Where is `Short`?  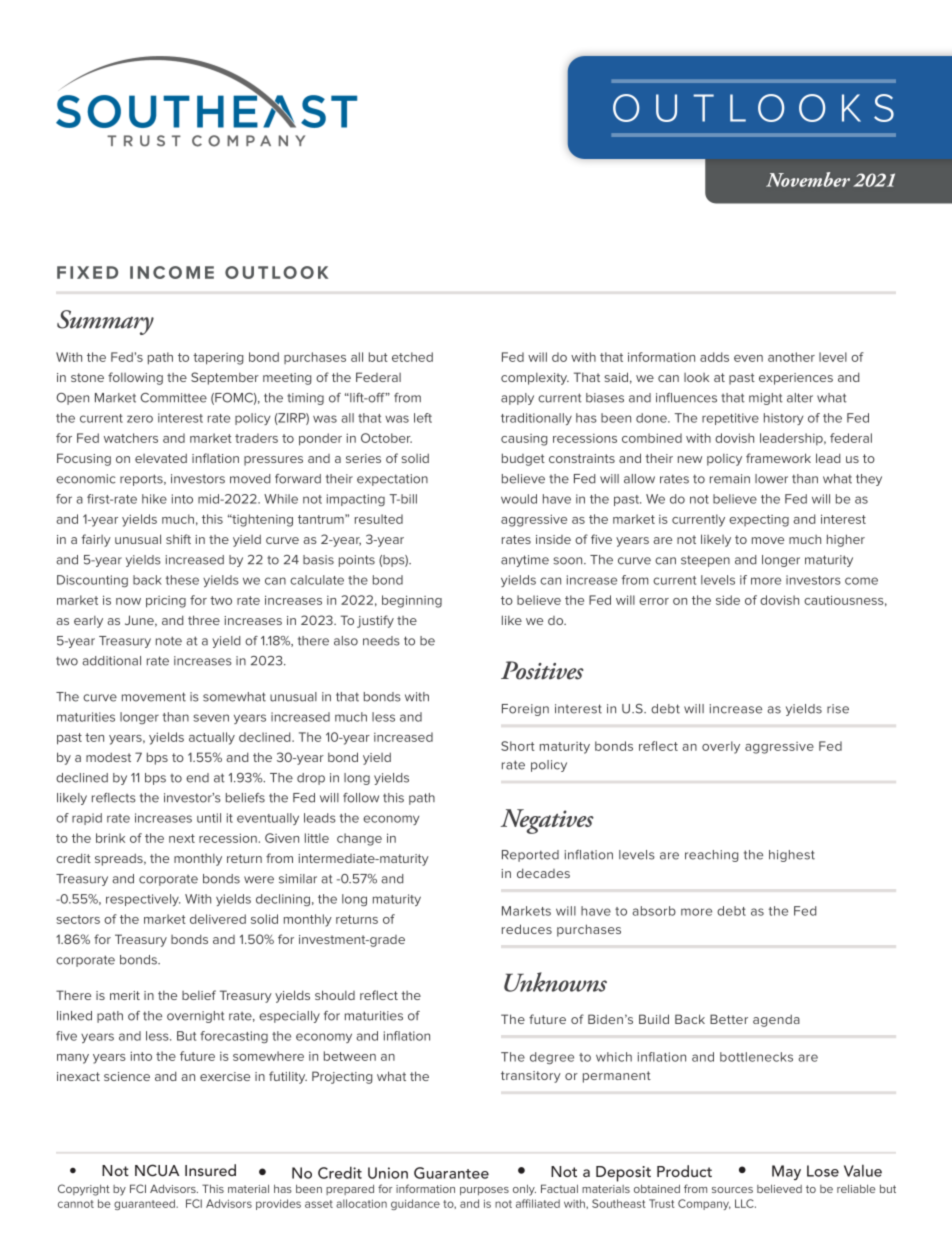
Short is located at coordinates (518, 746).
